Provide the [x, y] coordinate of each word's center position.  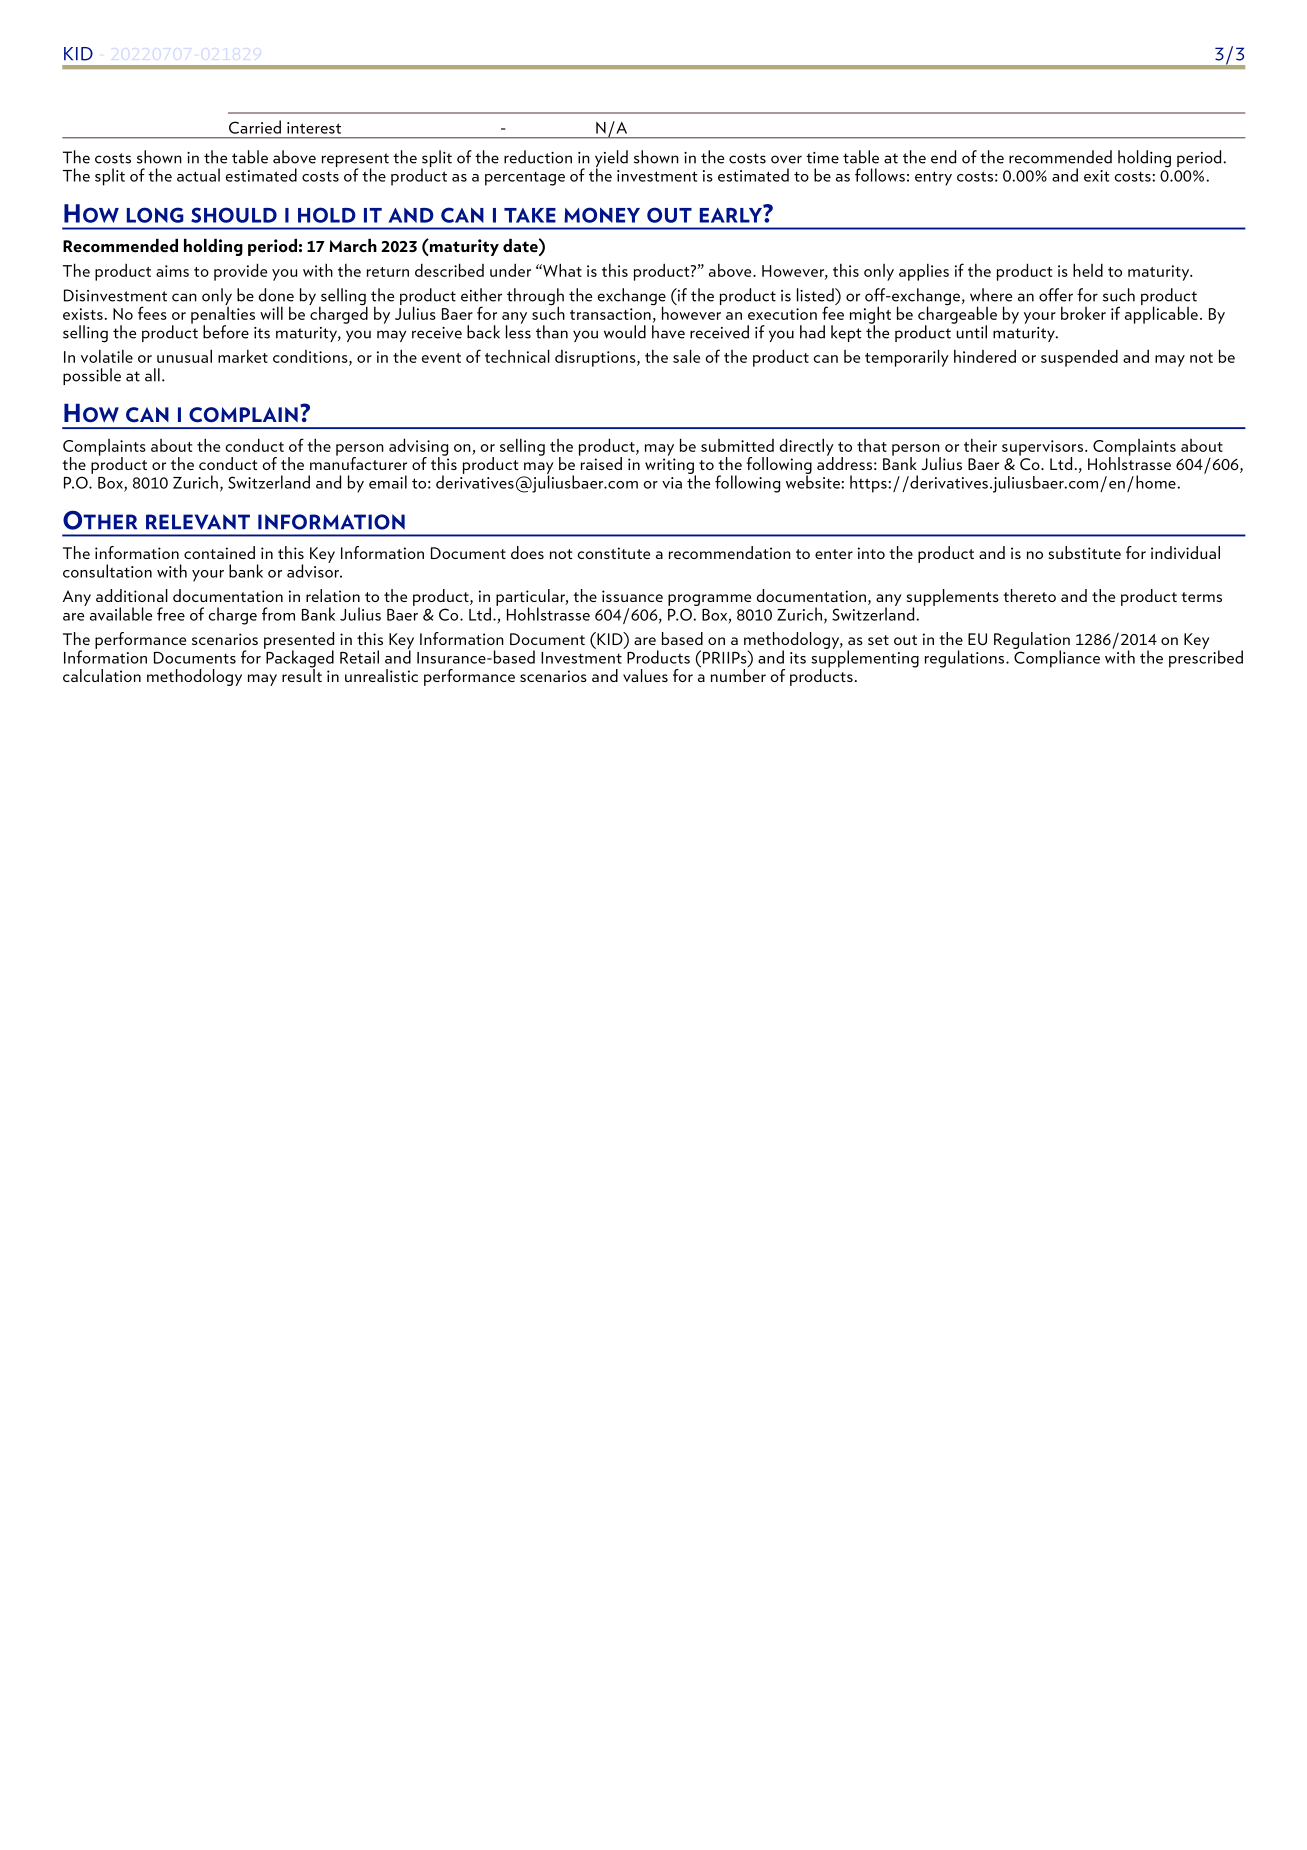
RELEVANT [198, 522]
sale [686, 356]
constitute [613, 553]
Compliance [1056, 658]
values [645, 675]
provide [240, 272]
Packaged [299, 659]
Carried [255, 127]
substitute [1085, 552]
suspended [1079, 358]
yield [611, 159]
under [510, 270]
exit [1097, 176]
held [1088, 270]
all [152, 375]
